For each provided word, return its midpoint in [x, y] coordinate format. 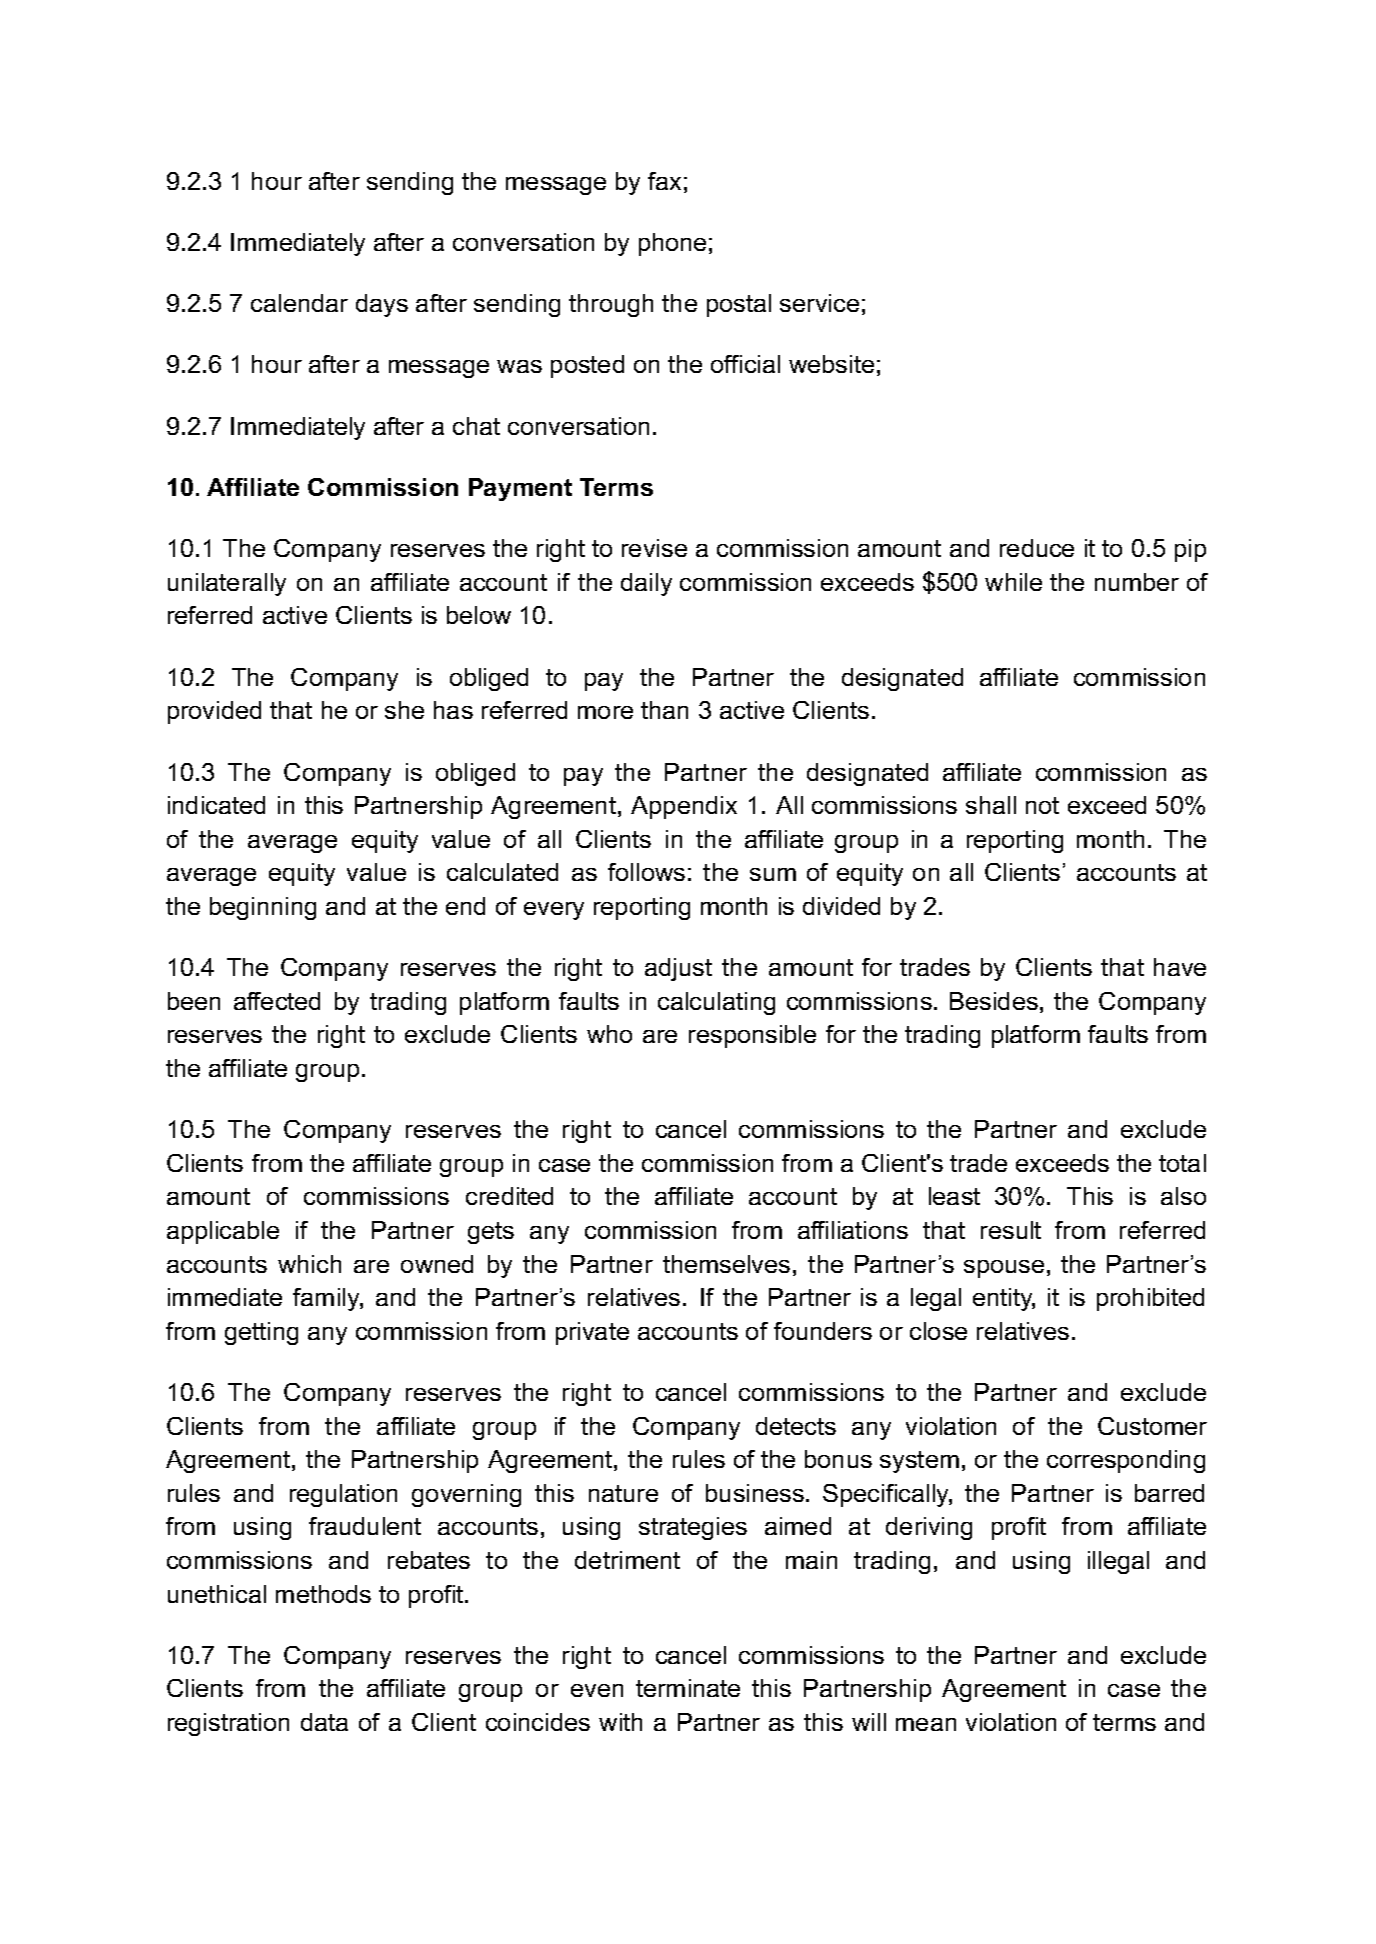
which [309, 1264]
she [404, 710]
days [382, 305]
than [664, 710]
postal [739, 305]
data [324, 1722]
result [1011, 1230]
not [1042, 805]
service [819, 303]
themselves [726, 1264]
